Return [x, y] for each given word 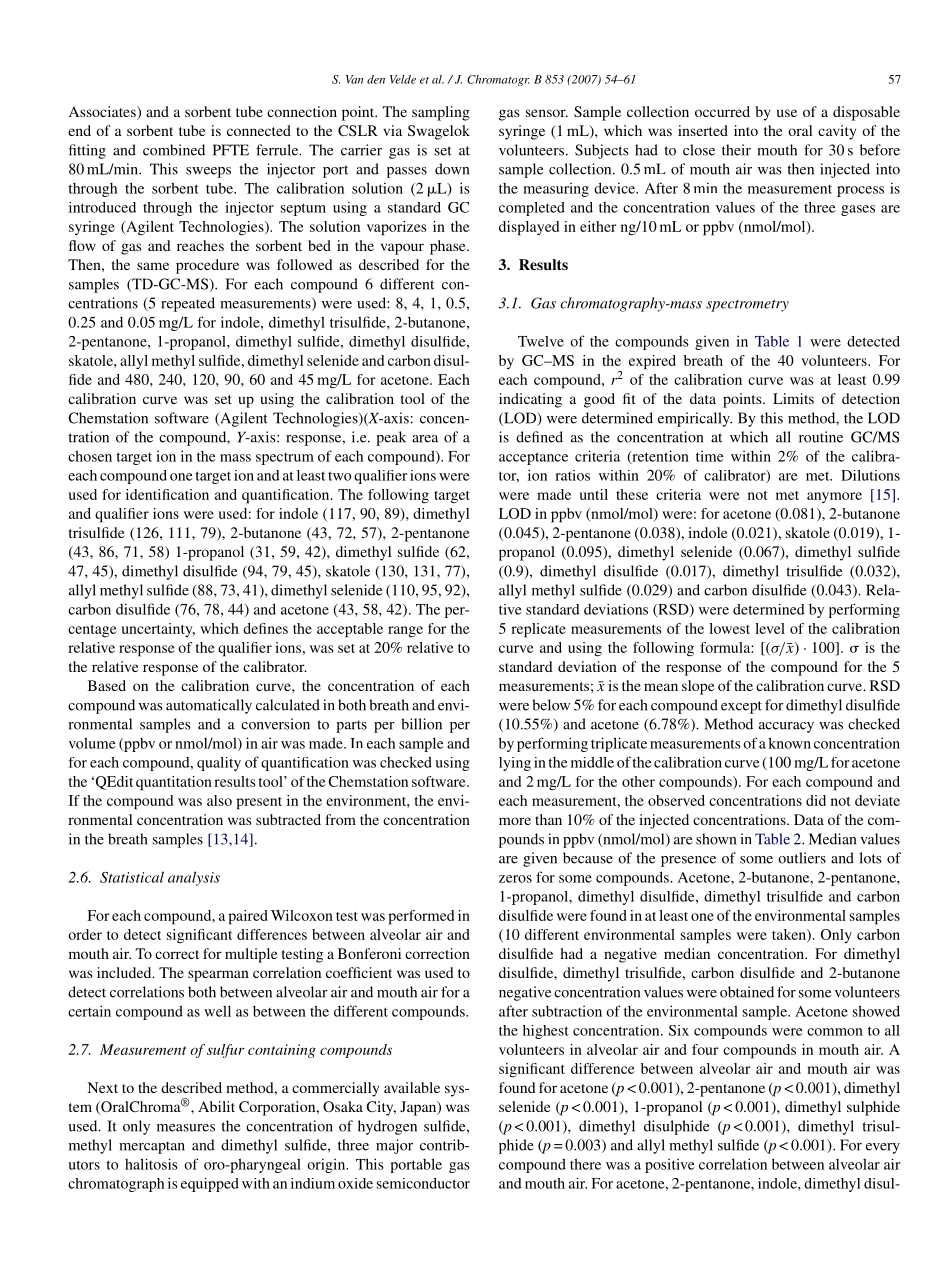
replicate [538, 630]
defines [265, 628]
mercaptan [152, 1147]
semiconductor [423, 1183]
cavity [837, 132]
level [770, 628]
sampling [441, 113]
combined [174, 150]
